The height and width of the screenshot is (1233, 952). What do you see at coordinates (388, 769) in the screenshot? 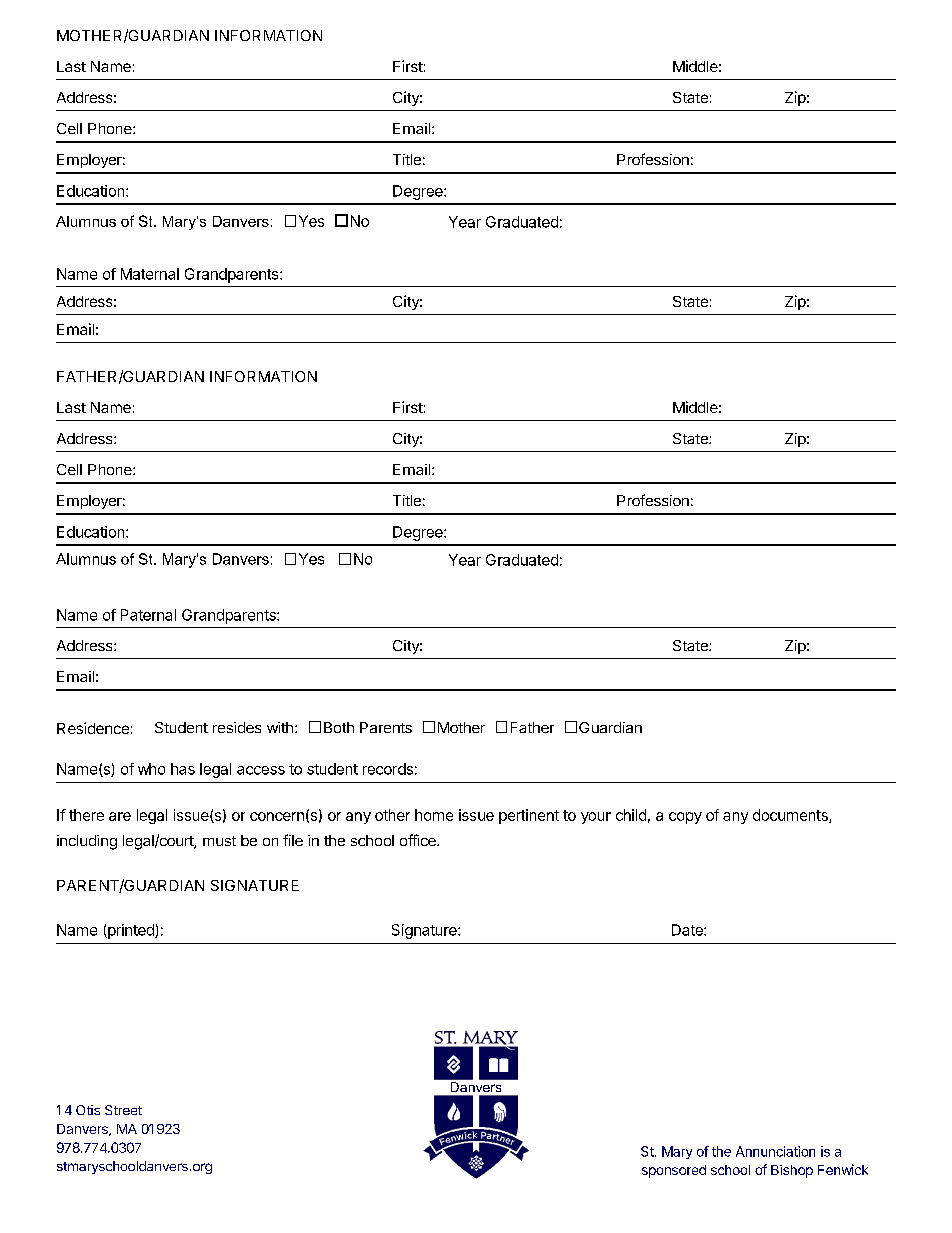
I see `records` at bounding box center [388, 769].
